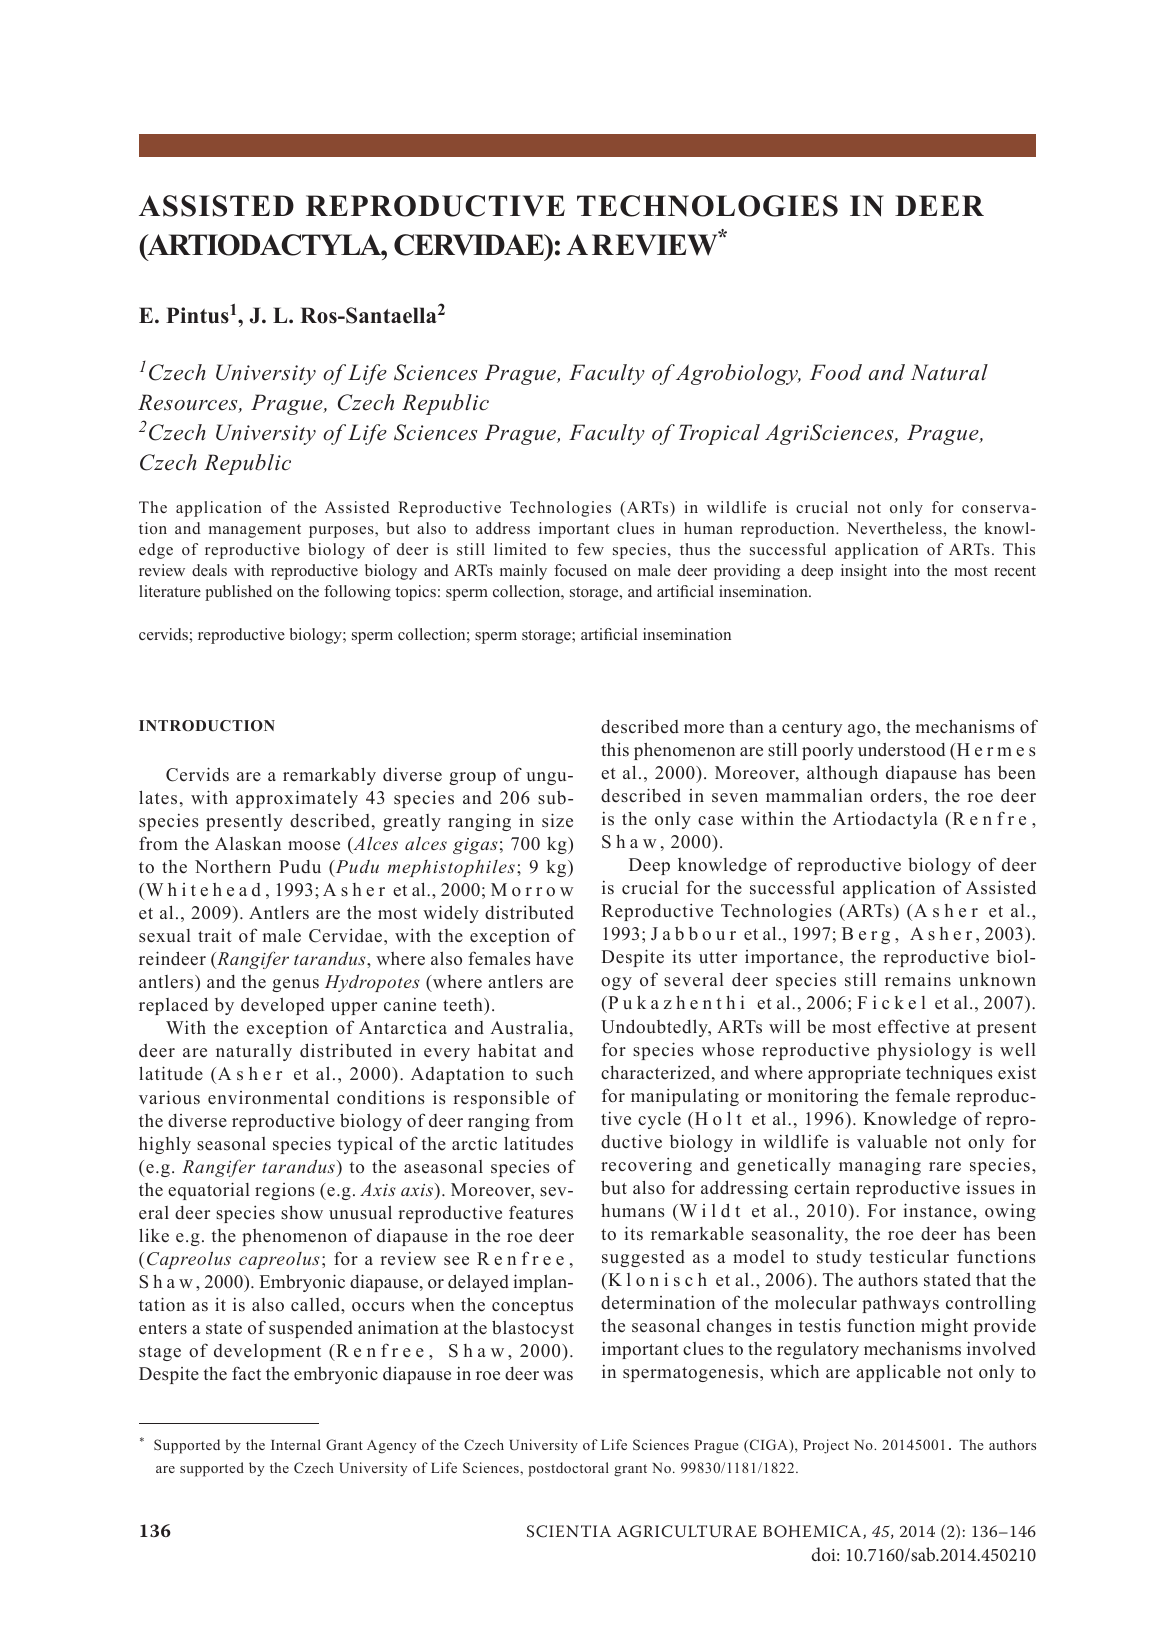 Image resolution: width=1175 pixels, height=1649 pixels. What do you see at coordinates (719, 434) in the page?
I see `Tropical` at bounding box center [719, 434].
